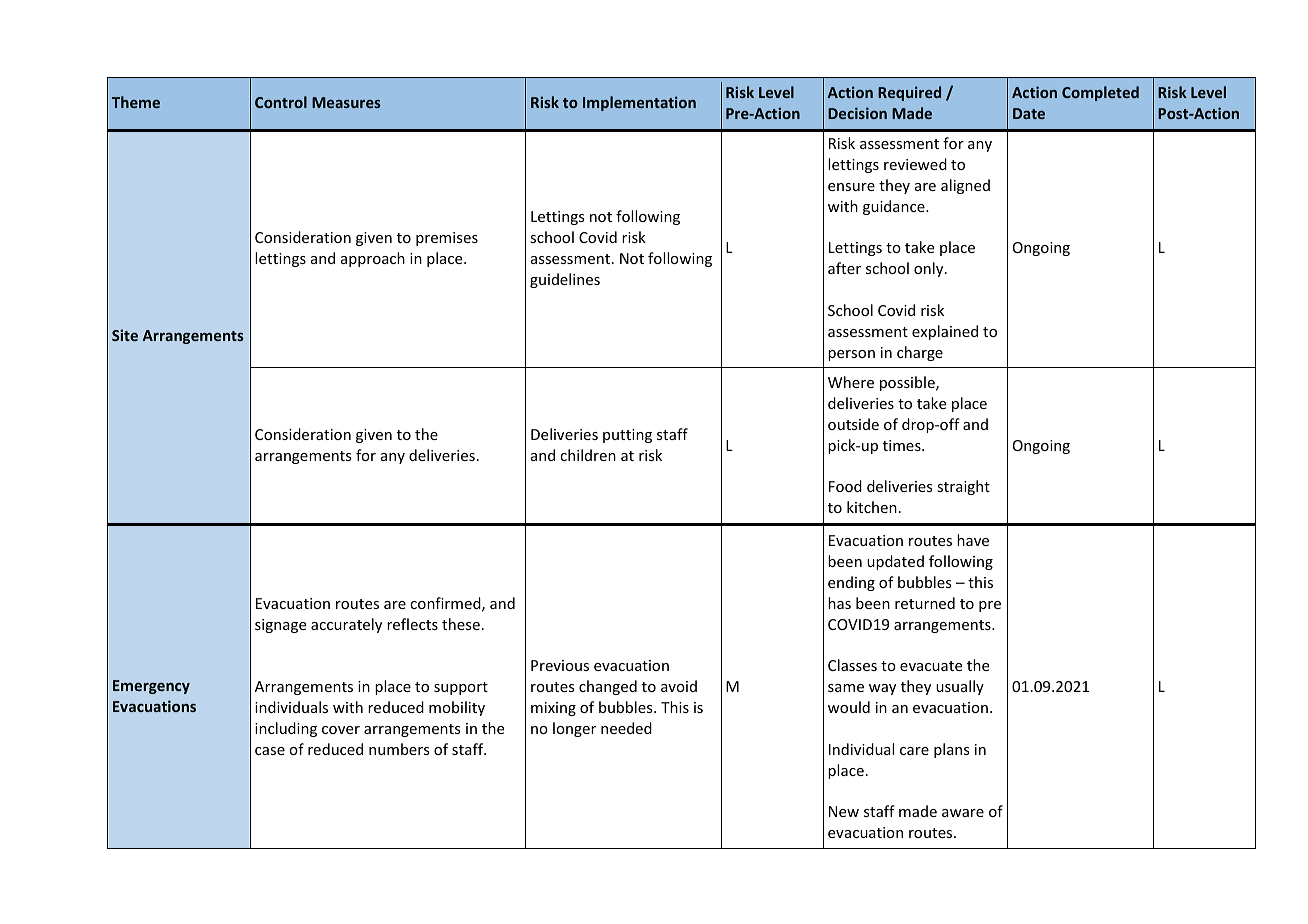  Describe the element at coordinates (909, 93) in the image. I see `Required` at that location.
